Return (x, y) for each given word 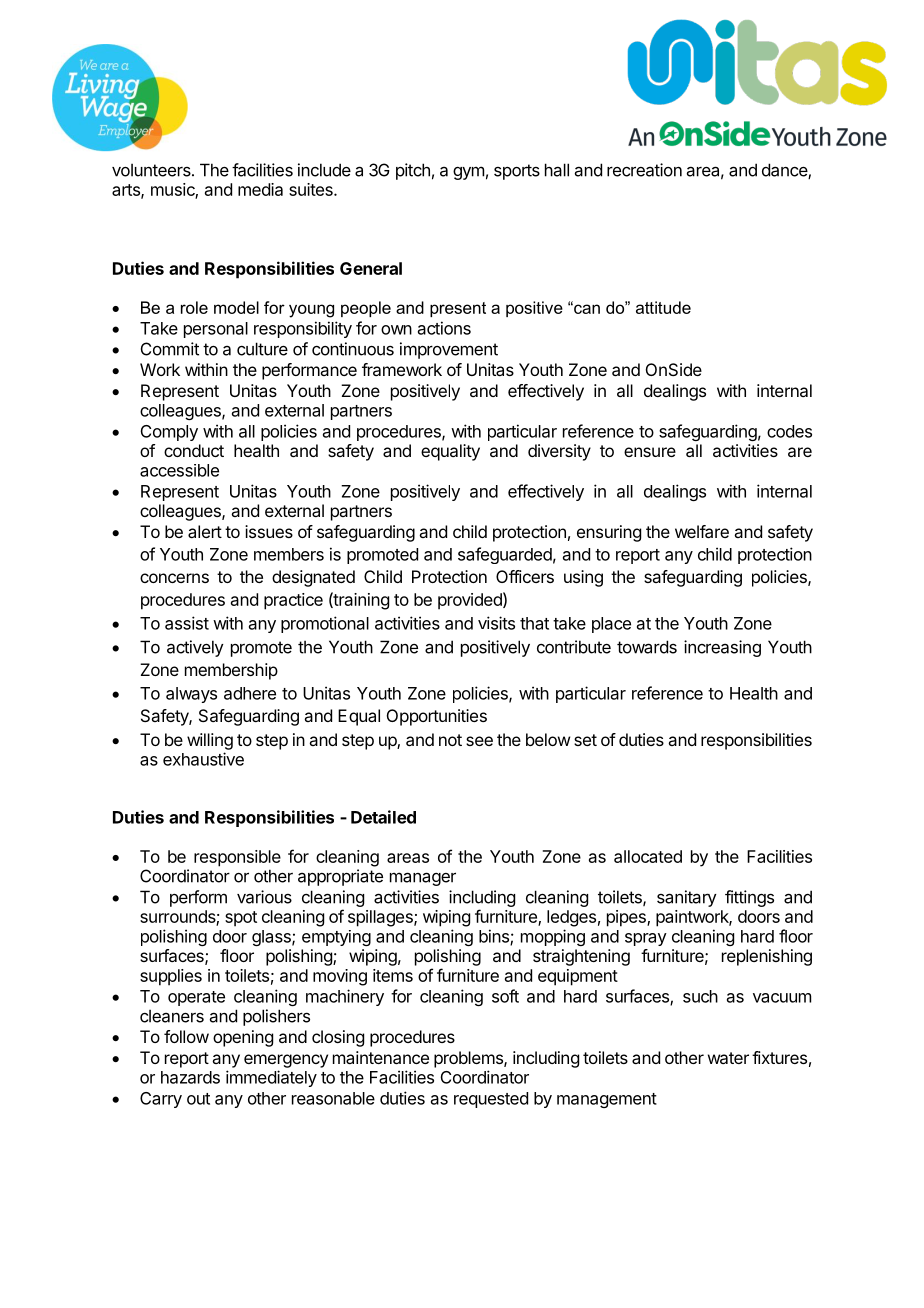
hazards (190, 1077)
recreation (644, 170)
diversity (559, 452)
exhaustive (203, 759)
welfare (702, 531)
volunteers (152, 170)
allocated (648, 856)
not (450, 740)
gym (468, 173)
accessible (179, 470)
